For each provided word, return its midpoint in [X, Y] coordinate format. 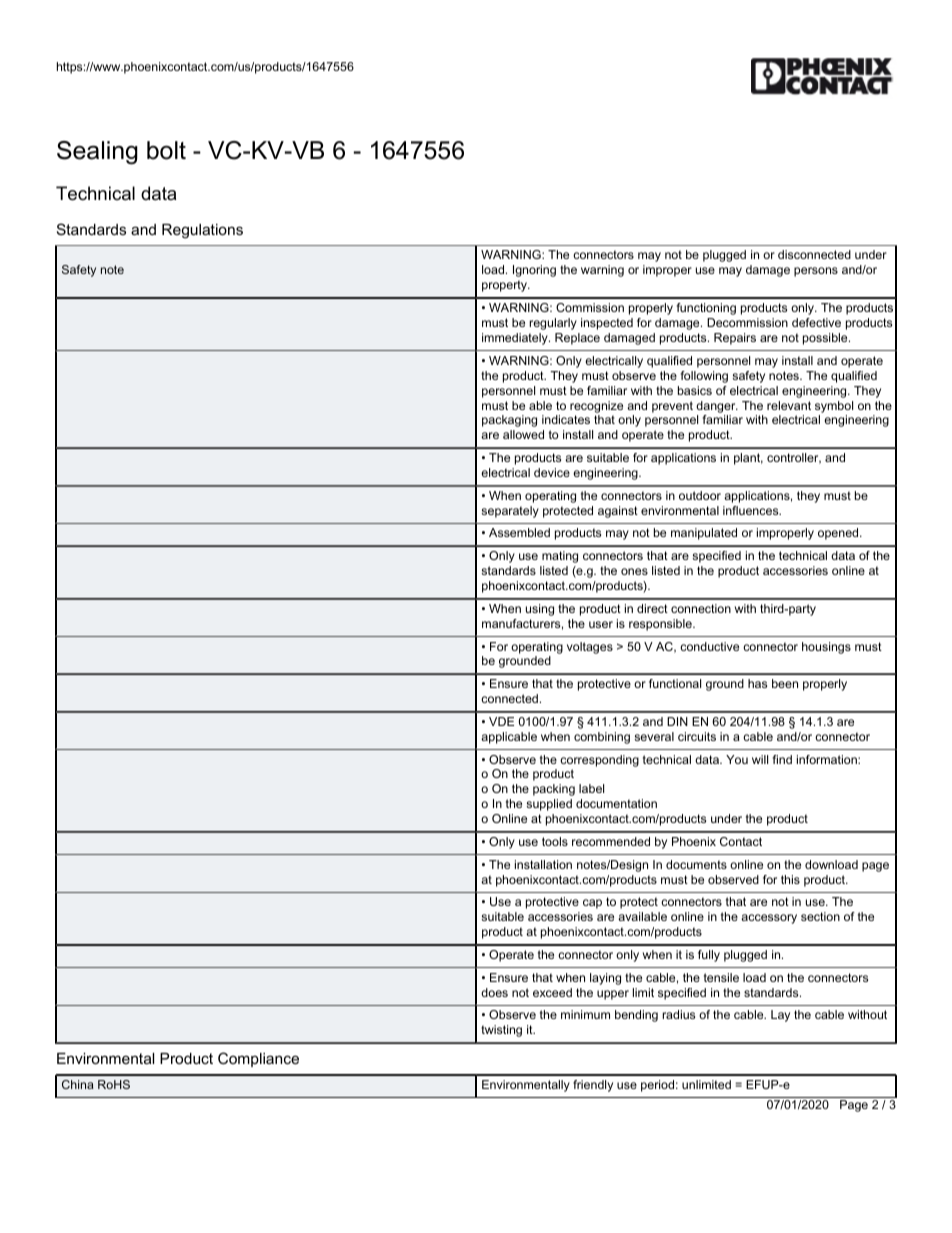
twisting [501, 1031]
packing [554, 790]
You [737, 759]
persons [816, 272]
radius [678, 1014]
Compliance [258, 1059]
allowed [523, 434]
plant [748, 459]
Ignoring [534, 271]
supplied [549, 805]
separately [510, 512]
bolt [166, 150]
